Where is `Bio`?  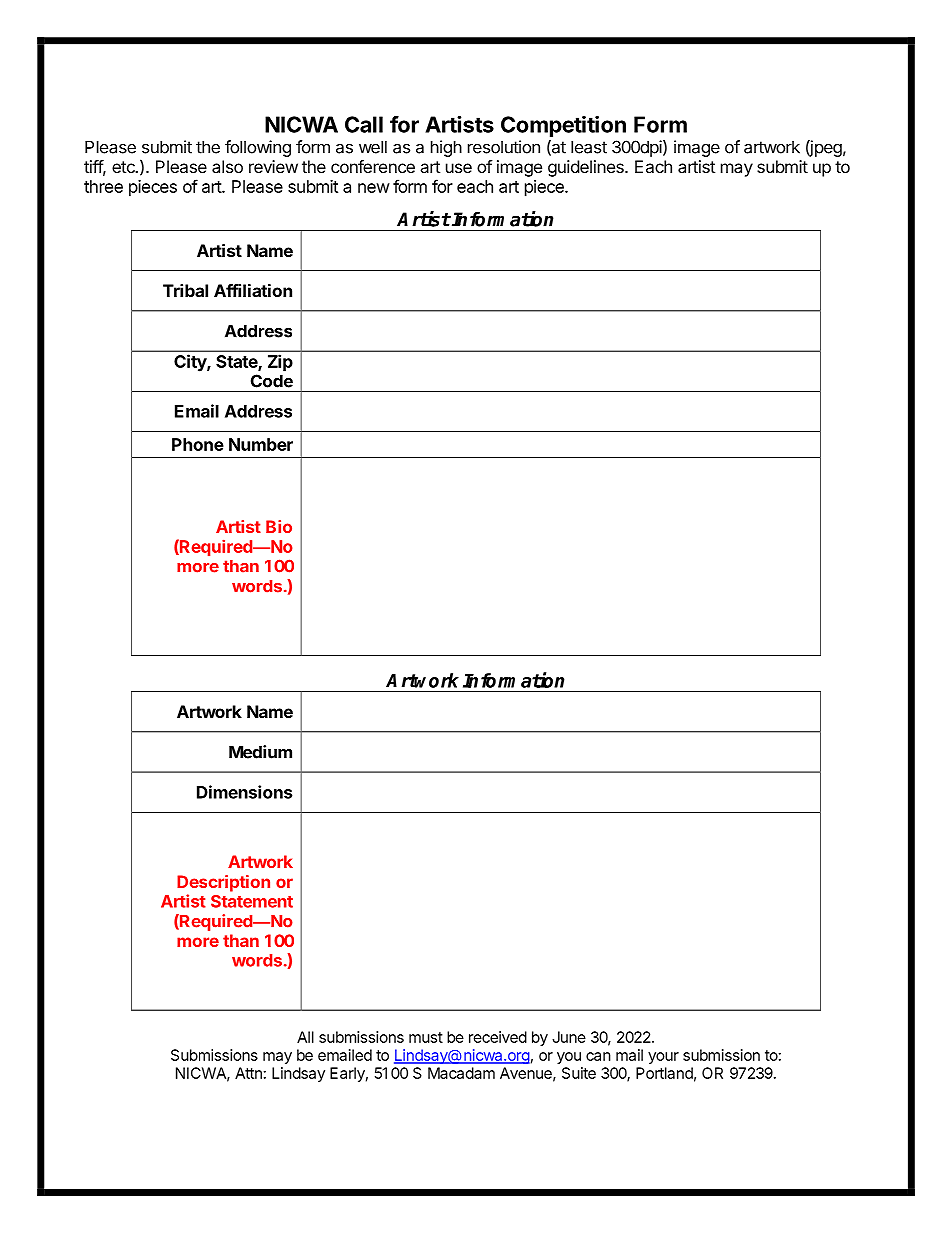 Bio is located at coordinates (279, 526).
